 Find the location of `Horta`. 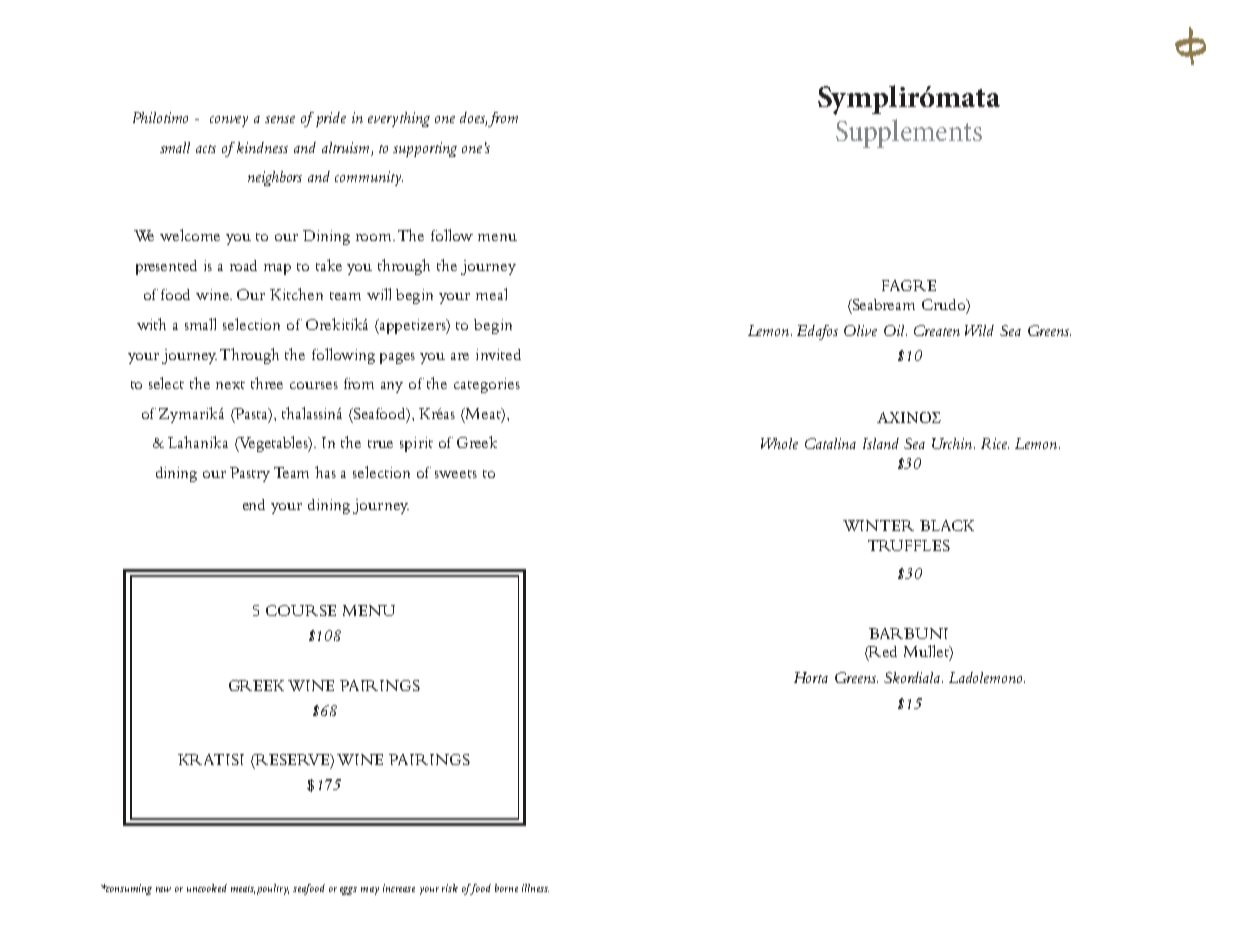

Horta is located at coordinates (811, 677).
